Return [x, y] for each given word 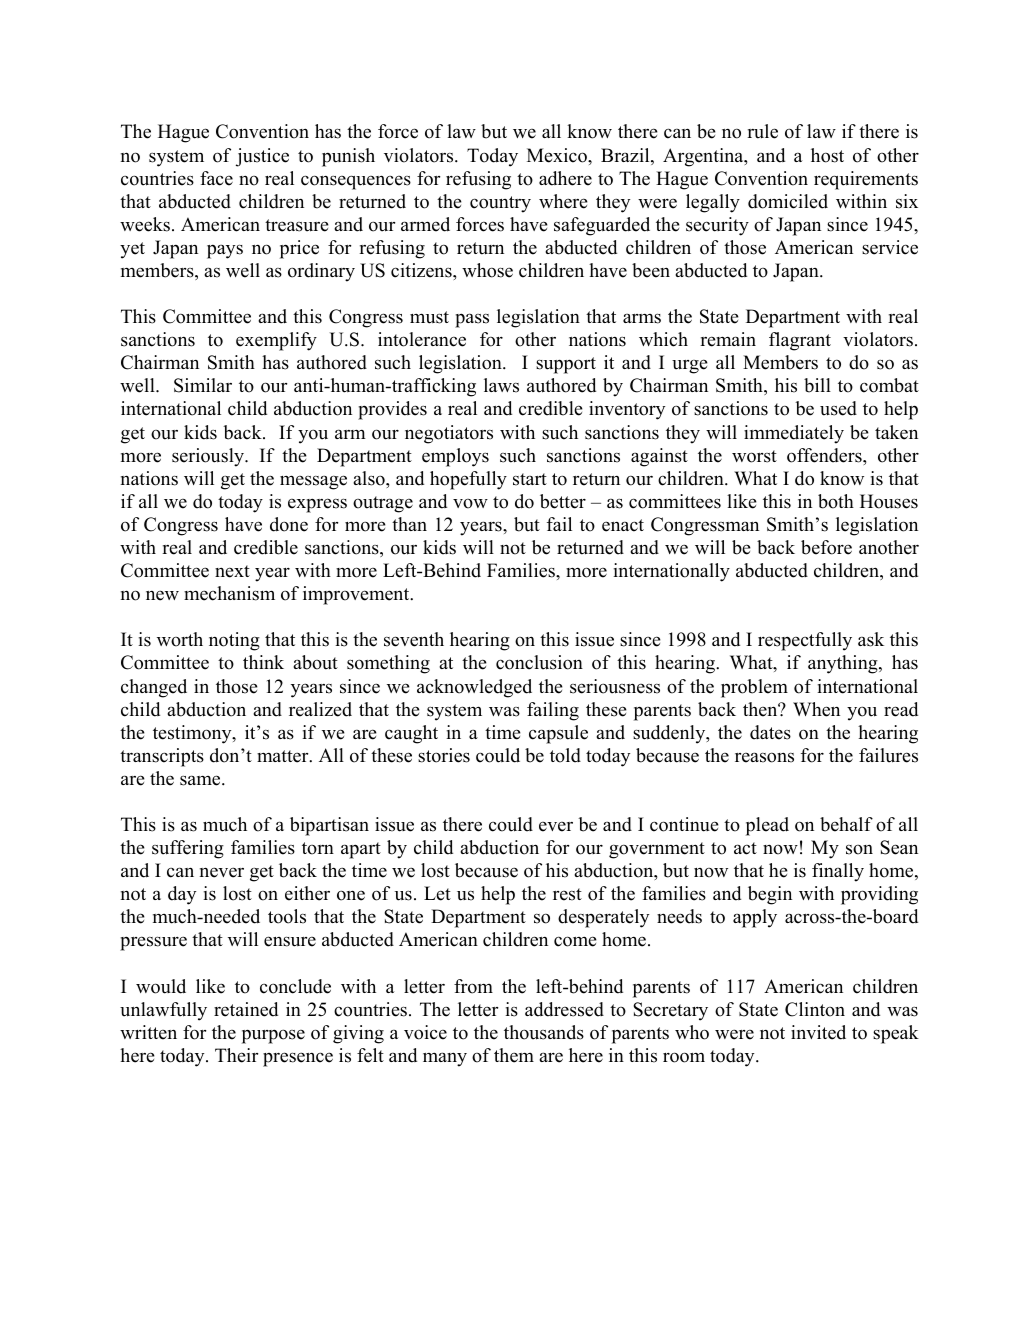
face [216, 178]
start [530, 479]
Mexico [558, 155]
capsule [558, 734]
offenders [825, 455]
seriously [209, 457]
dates [770, 732]
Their [236, 1055]
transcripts [162, 757]
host [827, 155]
